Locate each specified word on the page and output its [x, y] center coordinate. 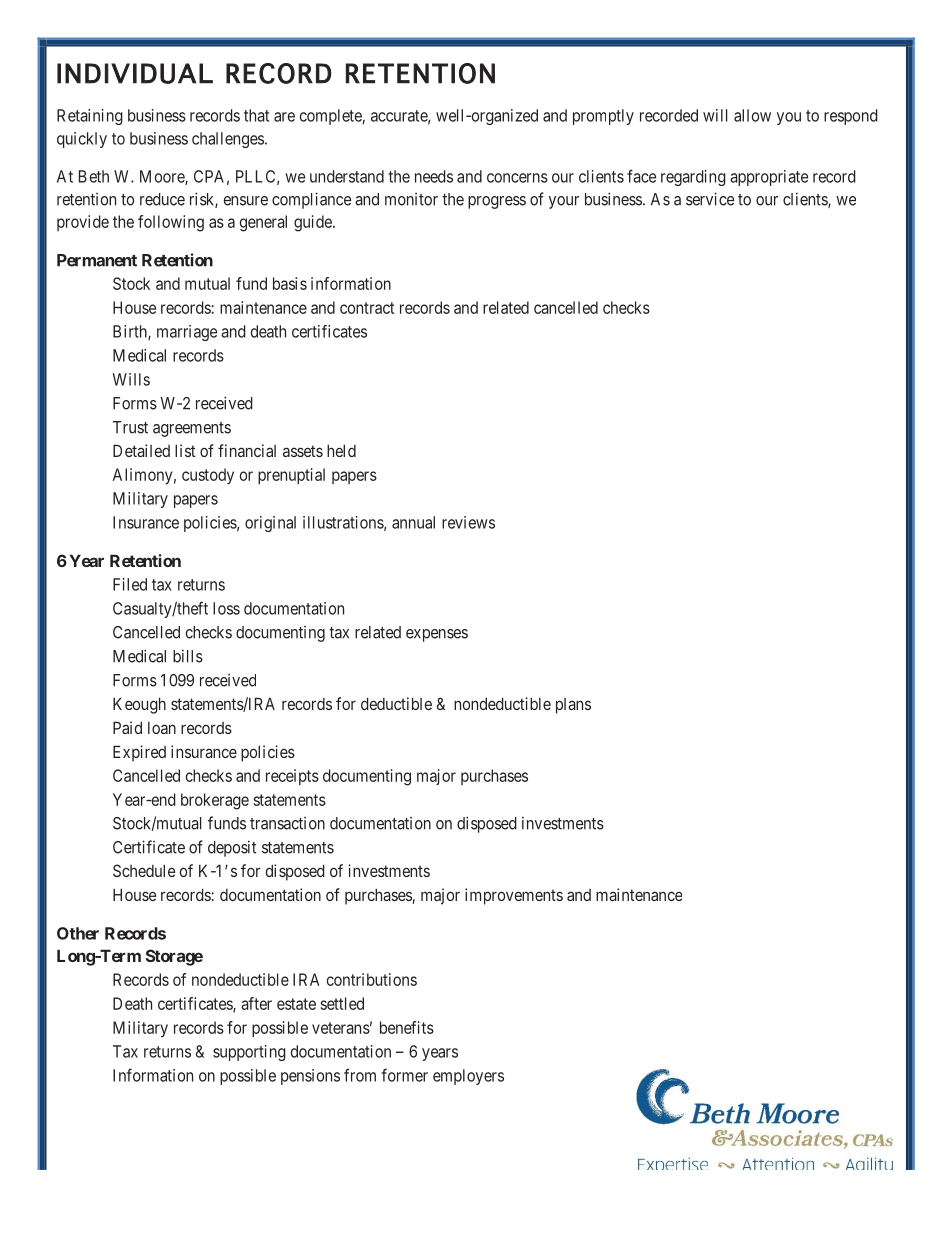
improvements [514, 896]
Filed [130, 584]
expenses [437, 635]
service [710, 199]
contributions [372, 979]
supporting [249, 1053]
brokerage [215, 801]
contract [367, 308]
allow [752, 115]
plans [573, 706]
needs [434, 176]
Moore [163, 177]
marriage [187, 333]
